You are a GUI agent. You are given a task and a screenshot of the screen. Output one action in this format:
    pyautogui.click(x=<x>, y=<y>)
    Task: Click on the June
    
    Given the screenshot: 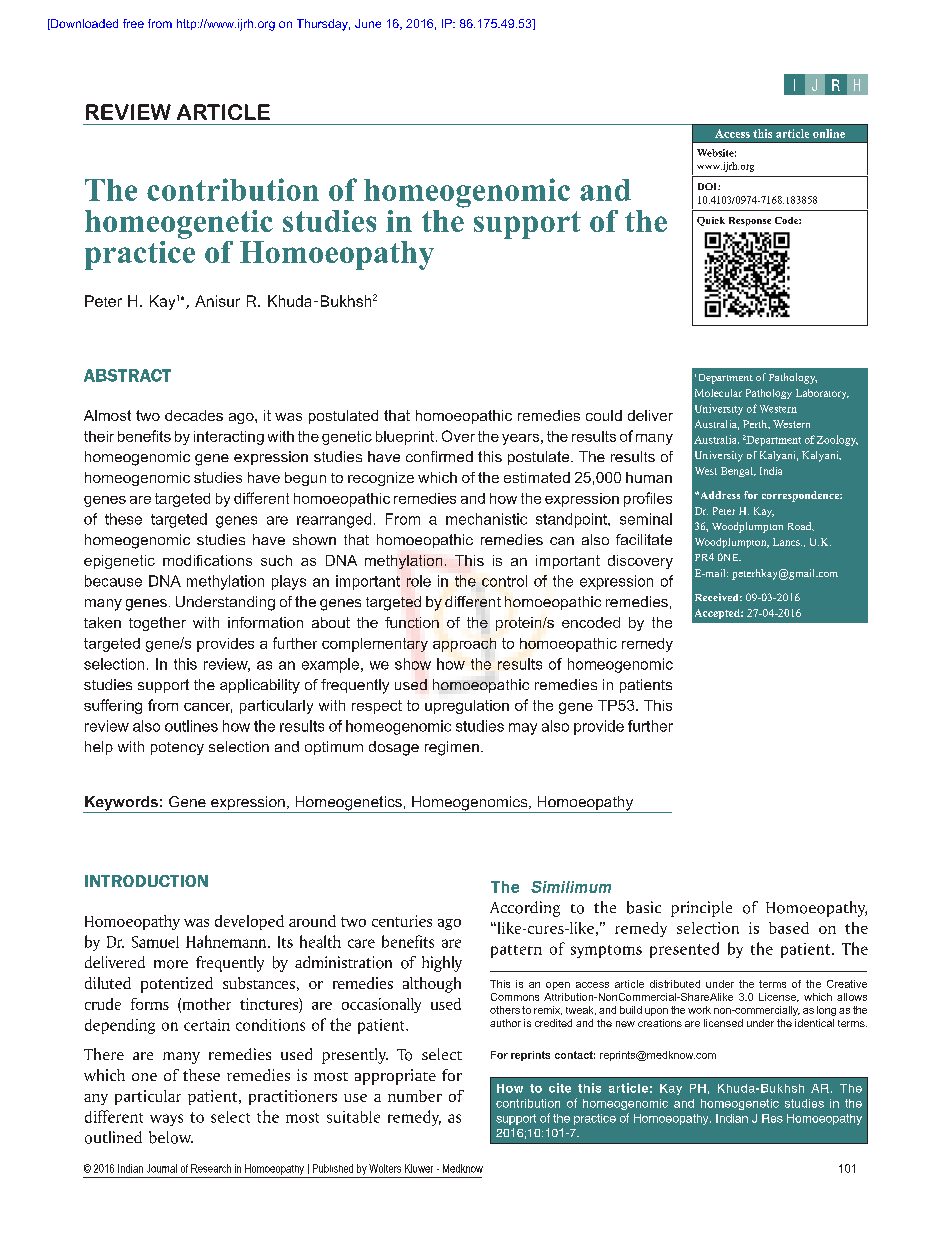 What is the action you would take?
    pyautogui.click(x=368, y=23)
